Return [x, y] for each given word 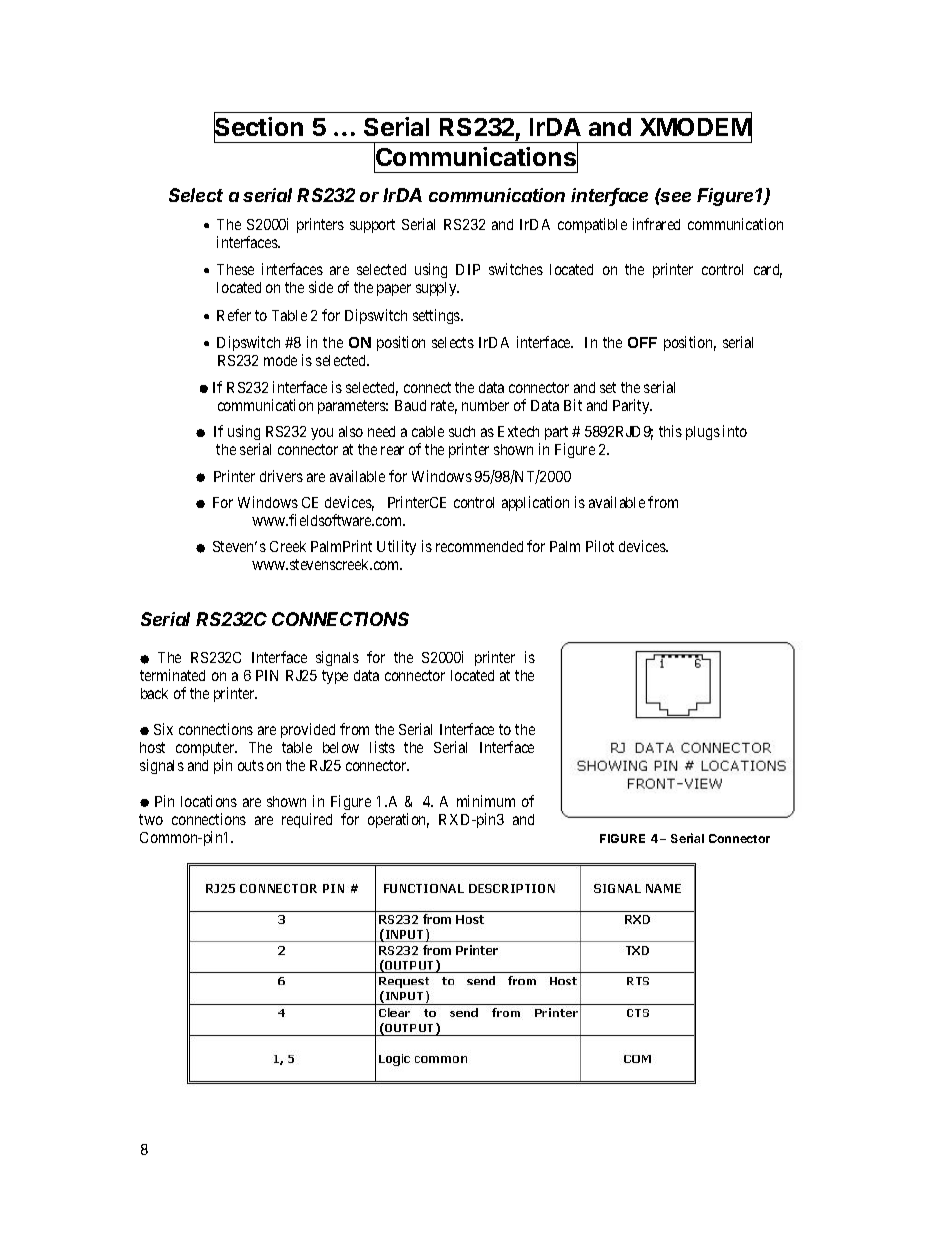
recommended [479, 546]
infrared [656, 224]
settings [437, 316]
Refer [234, 315]
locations [209, 801]
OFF [642, 342]
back [154, 693]
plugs [703, 433]
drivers [281, 476]
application [535, 503]
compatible [592, 225]
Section [258, 127]
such [462, 431]
